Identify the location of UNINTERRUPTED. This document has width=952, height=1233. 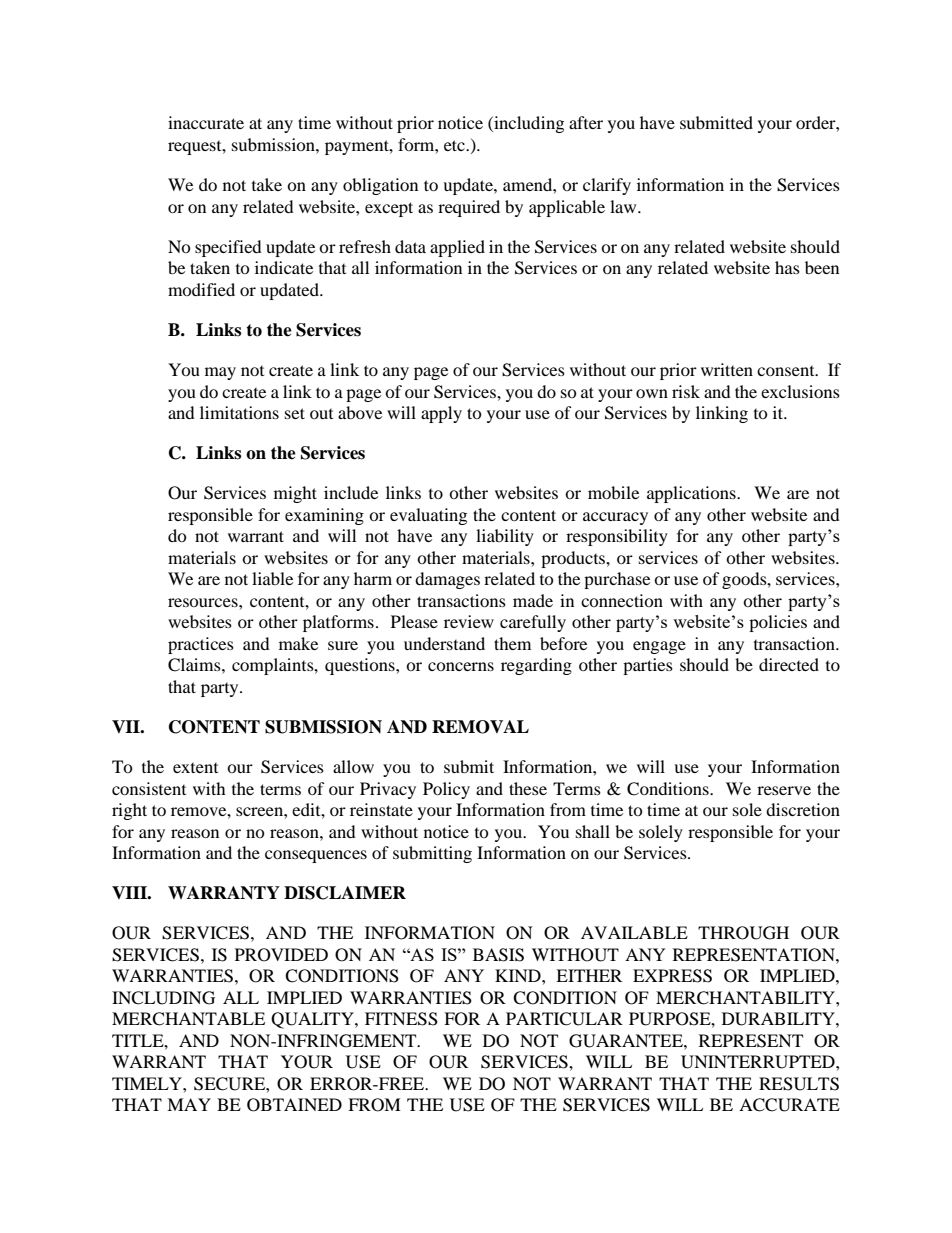
(759, 1062).
